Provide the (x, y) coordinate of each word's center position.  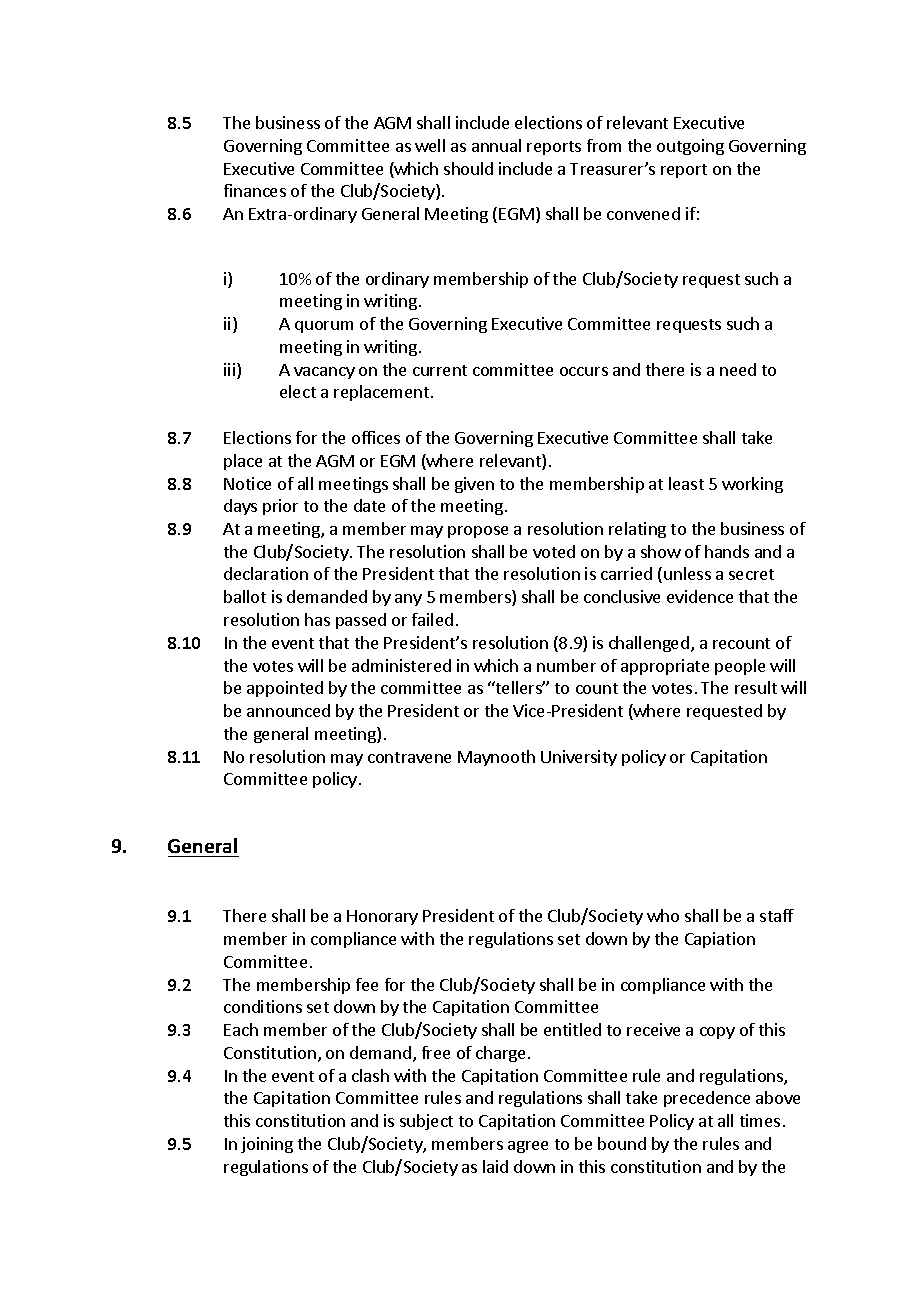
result (756, 687)
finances (255, 190)
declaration (266, 573)
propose (478, 532)
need (738, 369)
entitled (572, 1029)
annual (496, 145)
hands (727, 551)
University (579, 758)
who (663, 915)
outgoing (690, 147)
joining (267, 1145)
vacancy (324, 373)
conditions (263, 1006)
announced (288, 710)
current (440, 370)
